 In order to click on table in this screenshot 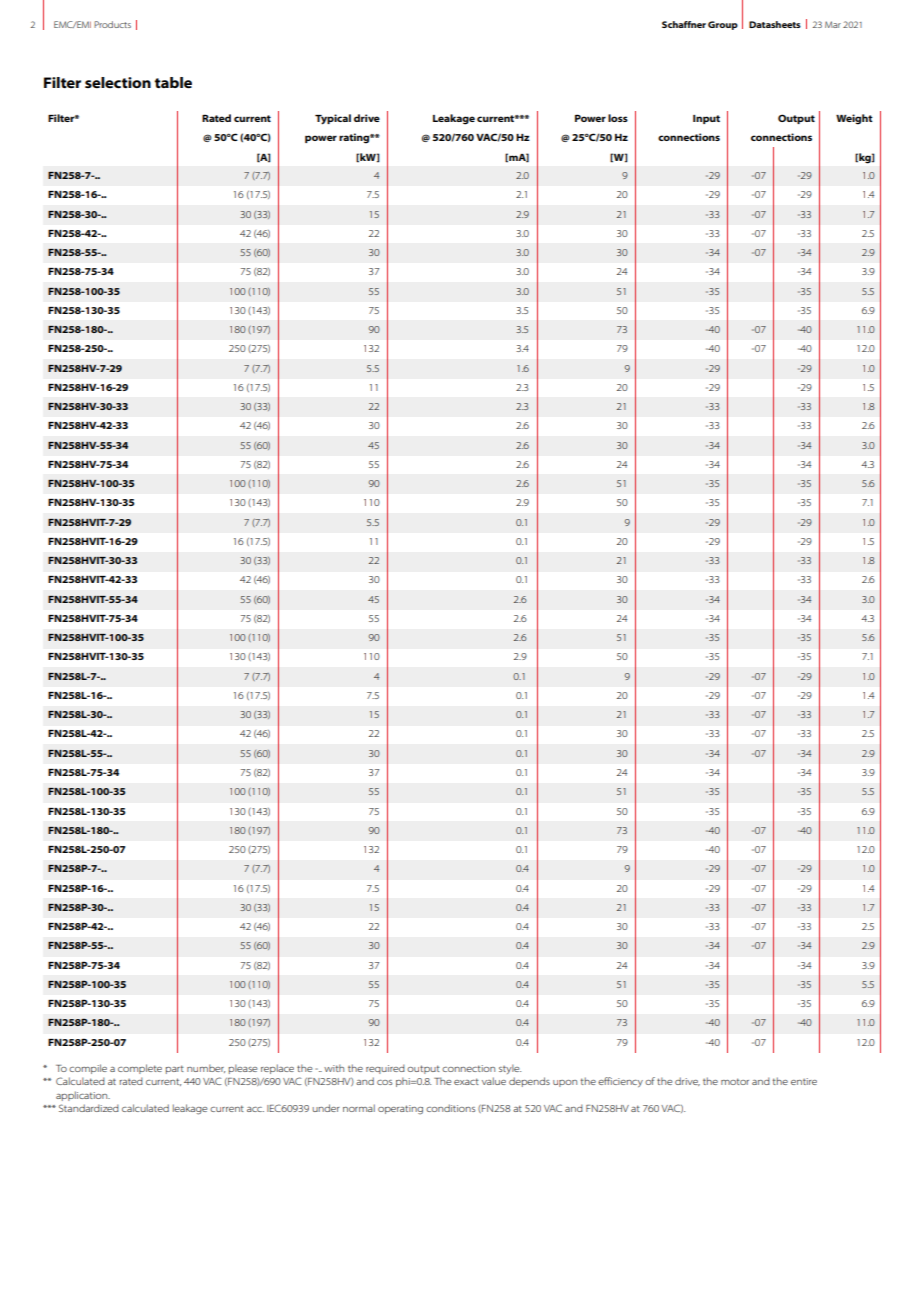, I will do `click(173, 82)`.
